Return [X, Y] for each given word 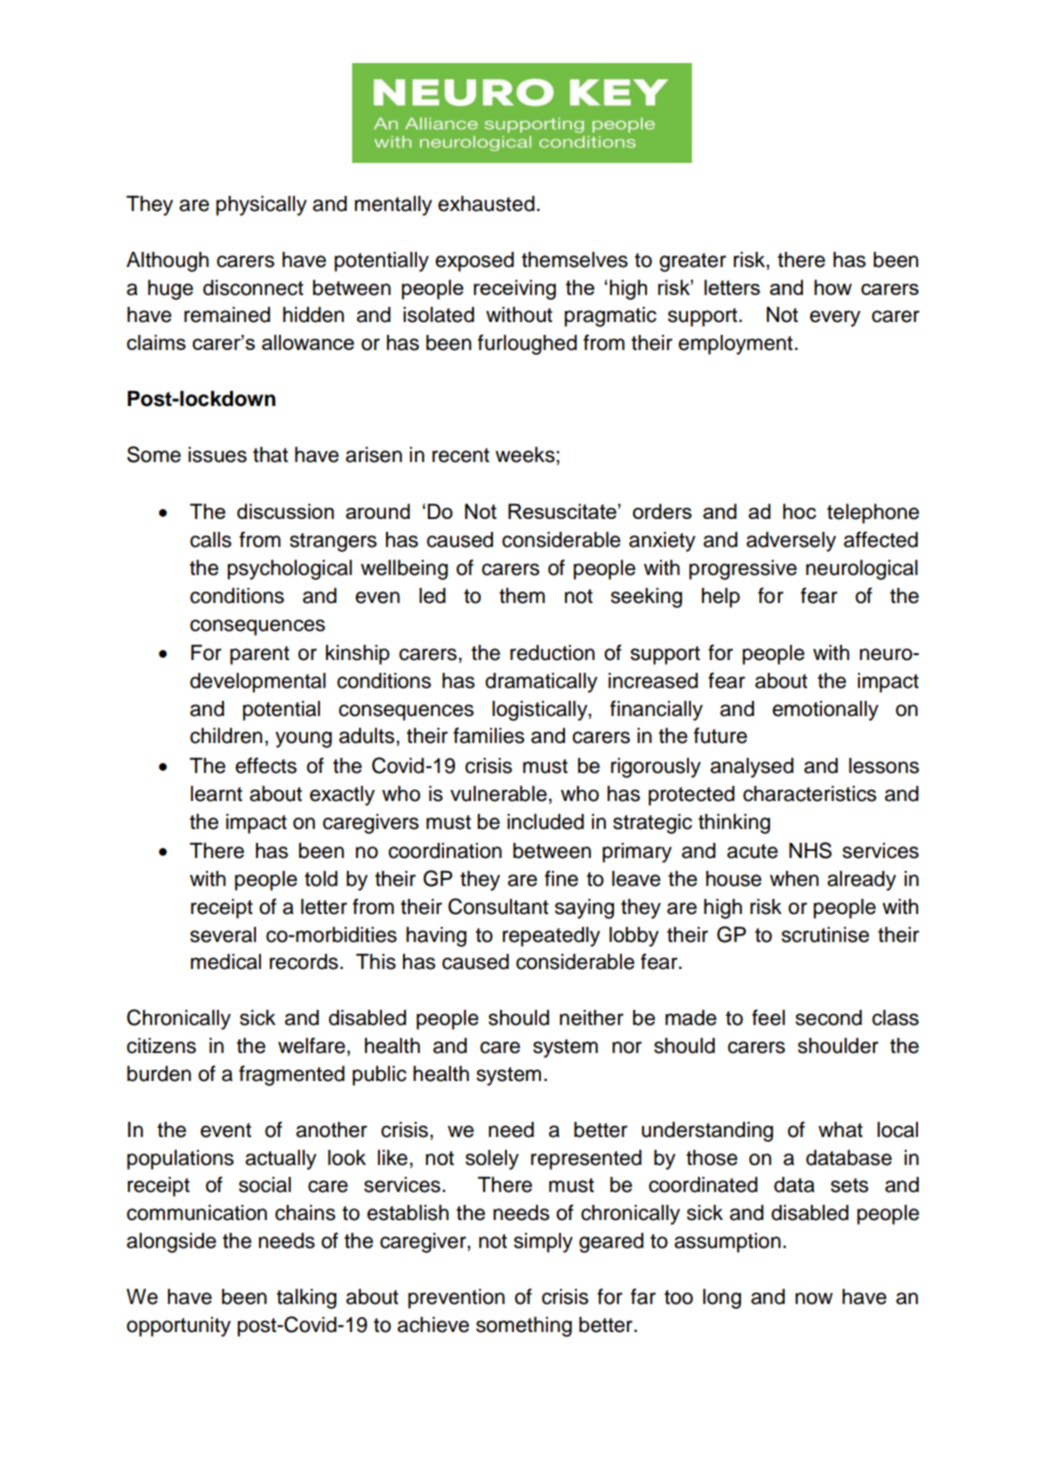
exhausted [486, 204]
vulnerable [498, 794]
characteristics [809, 794]
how [833, 287]
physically [261, 206]
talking [307, 1299]
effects [266, 765]
